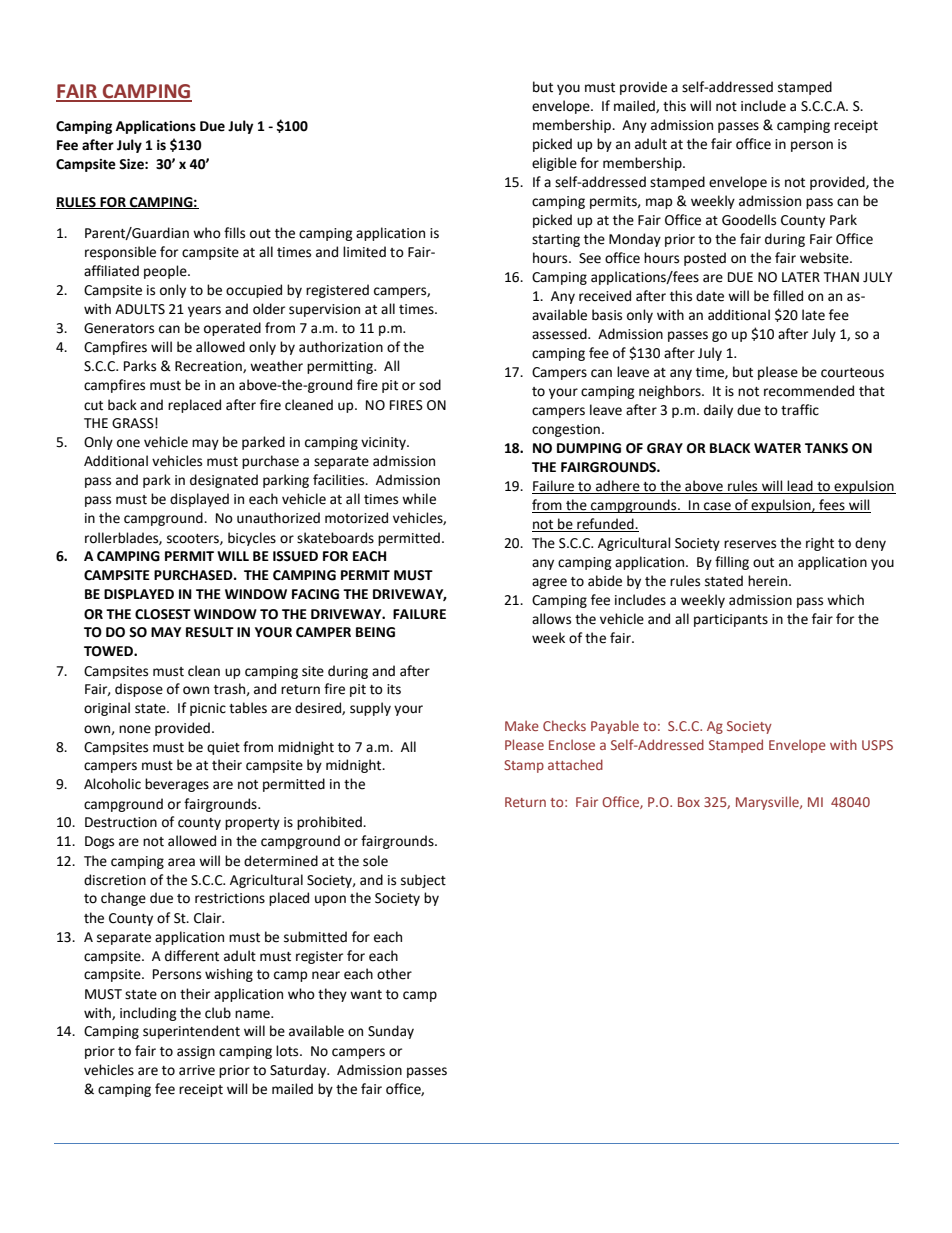  What do you see at coordinates (234, 233) in the page?
I see `fills` at bounding box center [234, 233].
